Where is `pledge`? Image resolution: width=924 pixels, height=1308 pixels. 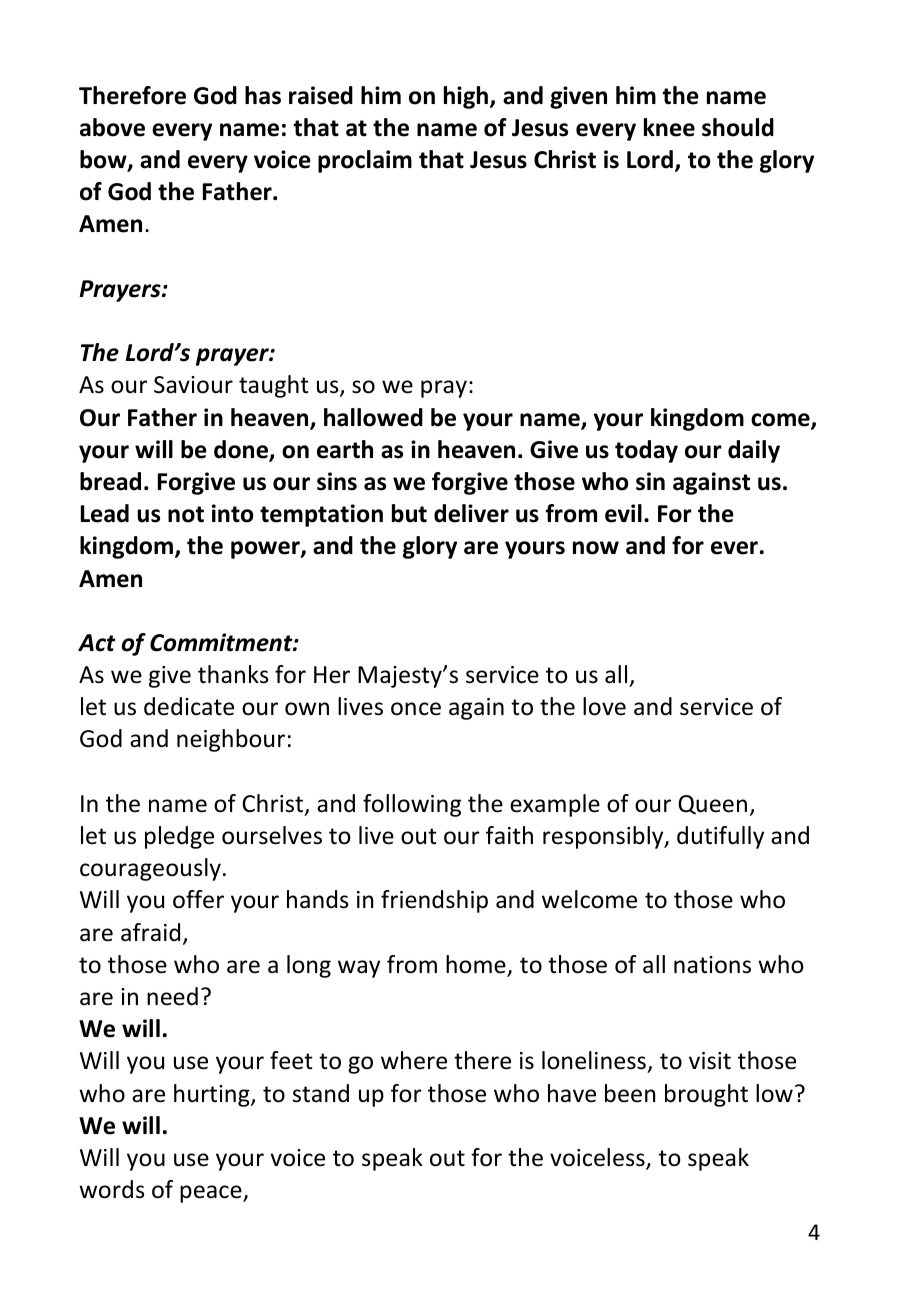 pledge is located at coordinates (179, 837).
